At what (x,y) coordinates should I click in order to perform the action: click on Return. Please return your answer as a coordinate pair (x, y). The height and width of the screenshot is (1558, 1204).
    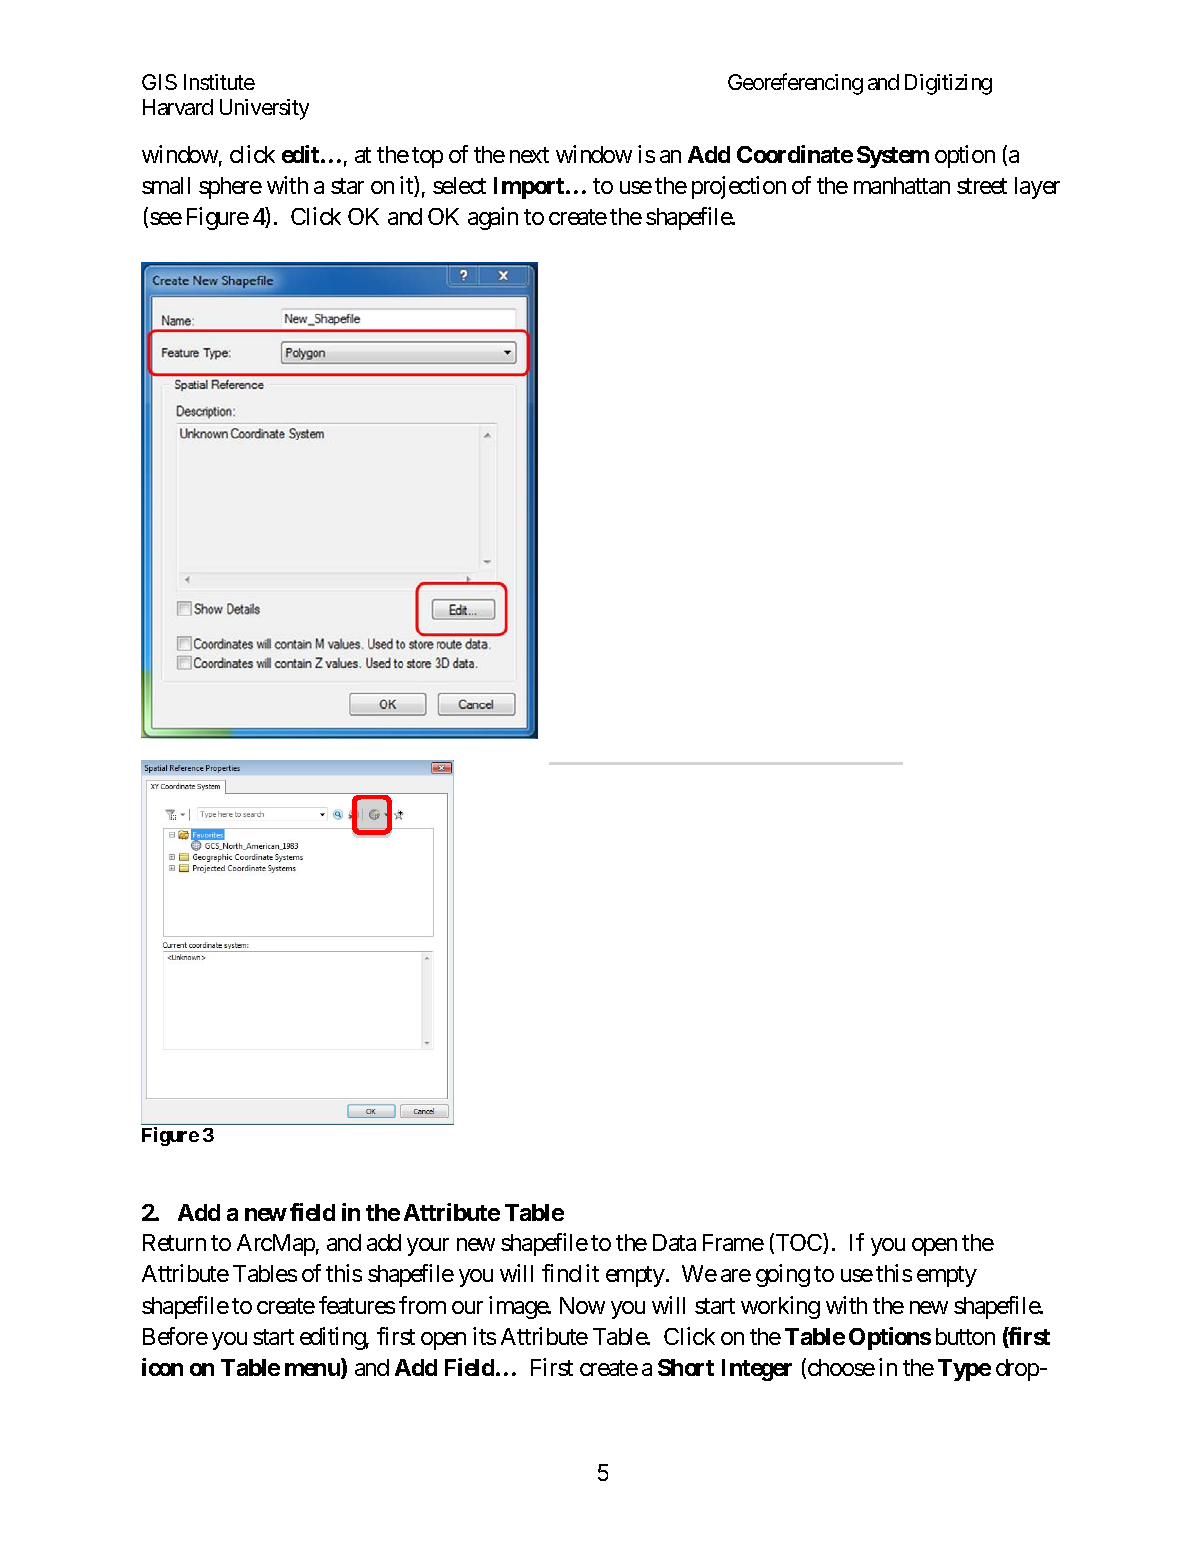
    Looking at the image, I should click on (174, 1242).
